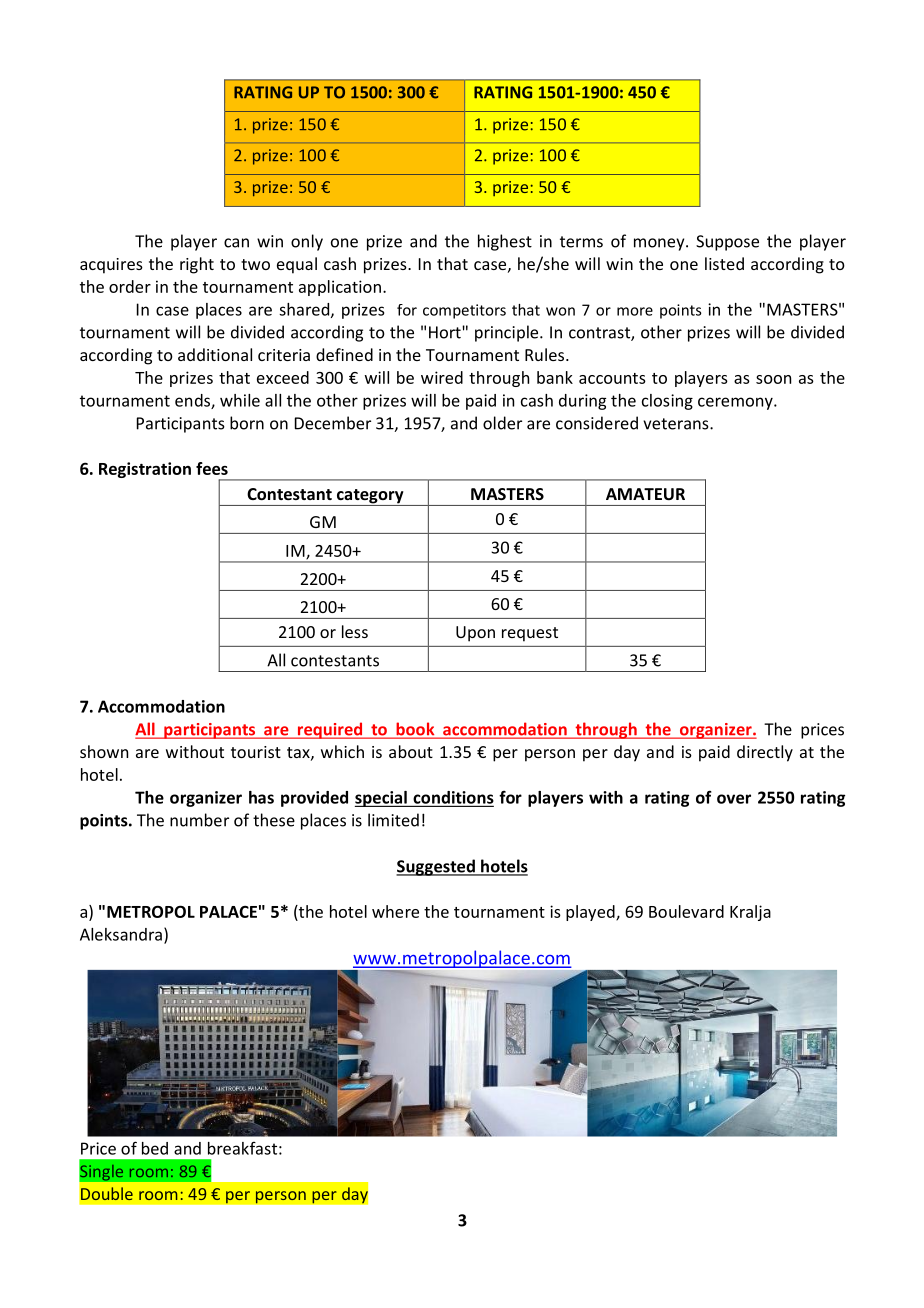 The width and height of the image is (924, 1308). What do you see at coordinates (591, 913) in the image?
I see `played` at bounding box center [591, 913].
